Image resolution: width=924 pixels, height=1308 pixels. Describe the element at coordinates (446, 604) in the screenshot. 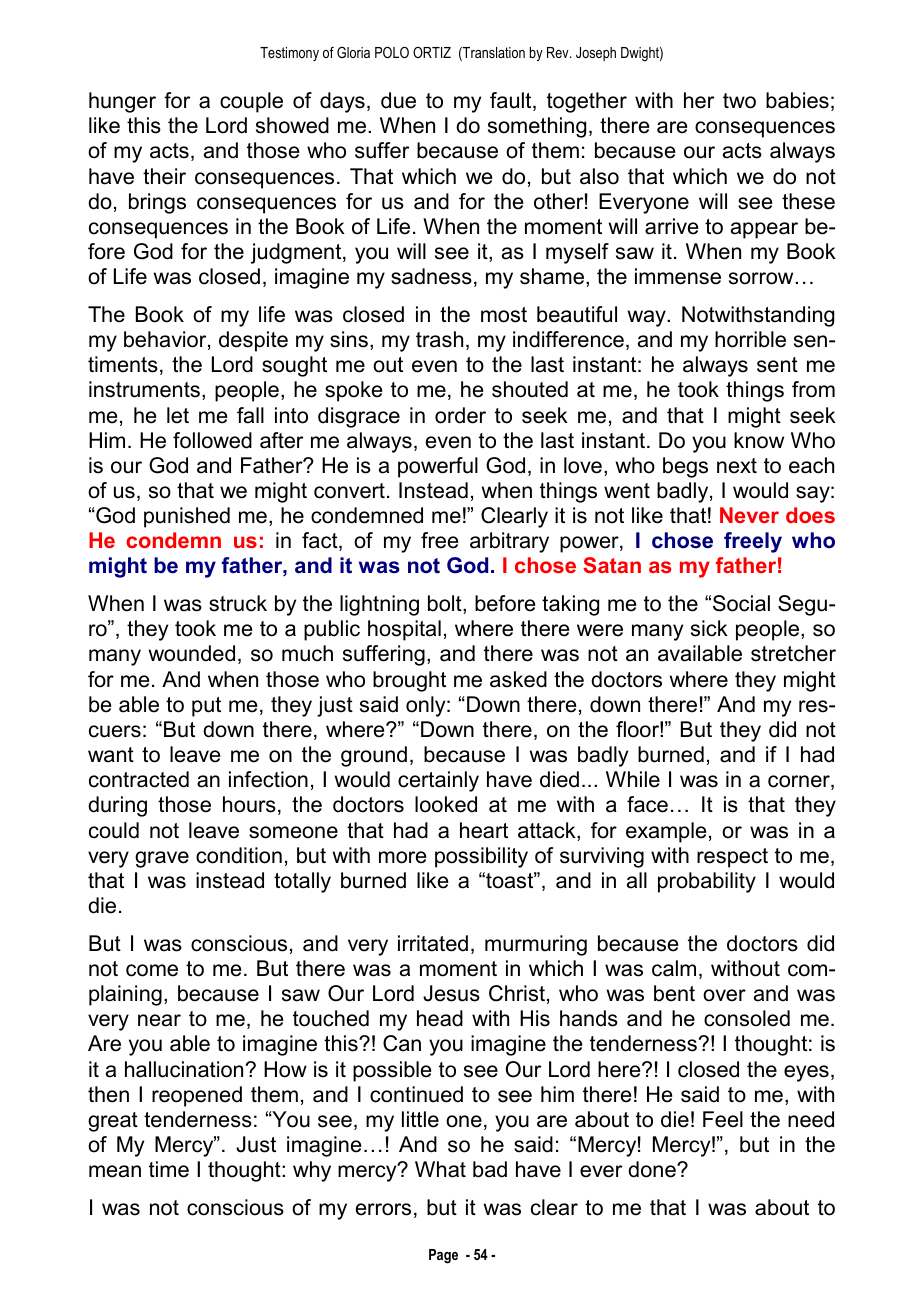

I see `bolt` at that location.
